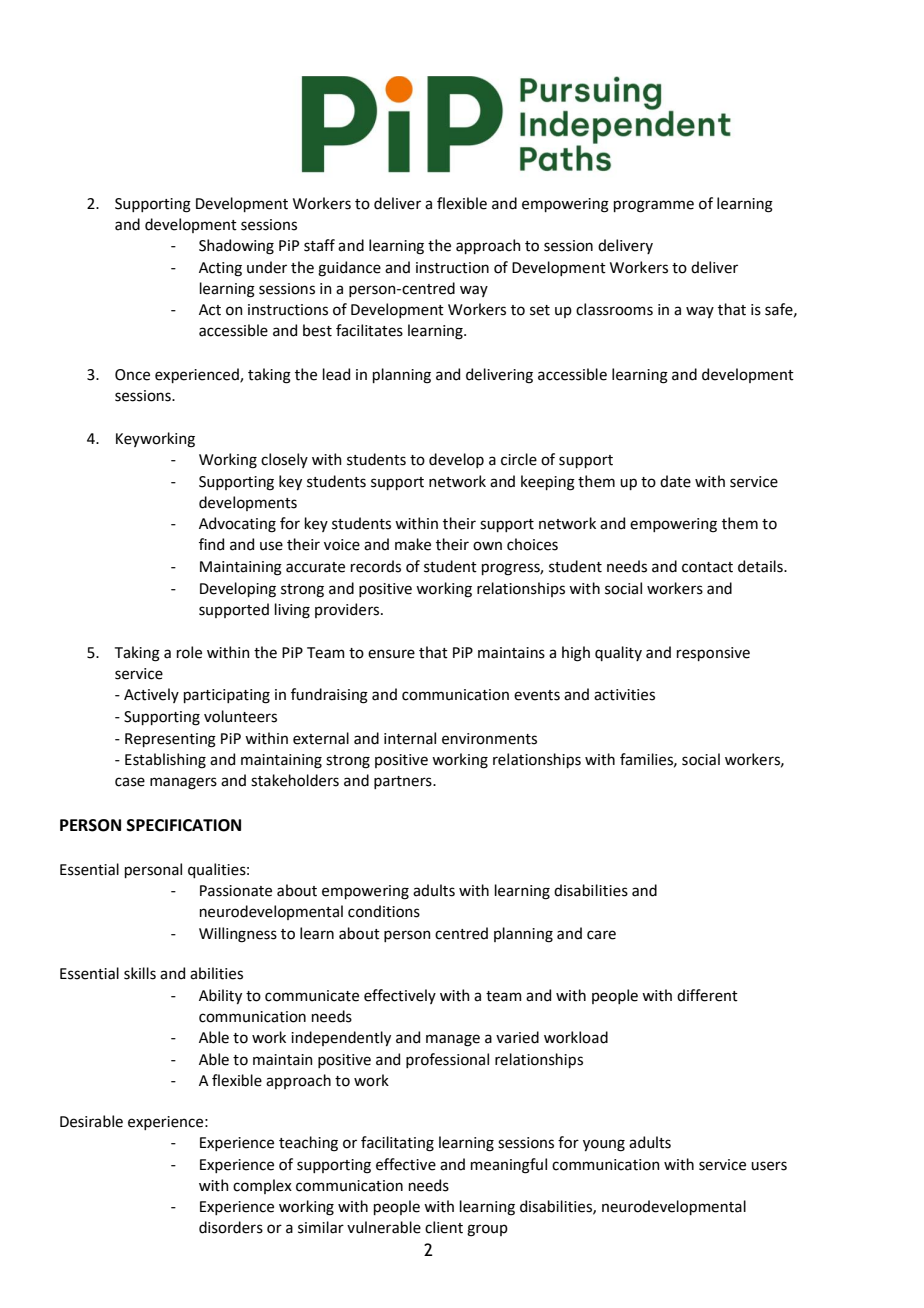 Image resolution: width=924 pixels, height=1308 pixels. I want to click on client, so click(444, 1227).
